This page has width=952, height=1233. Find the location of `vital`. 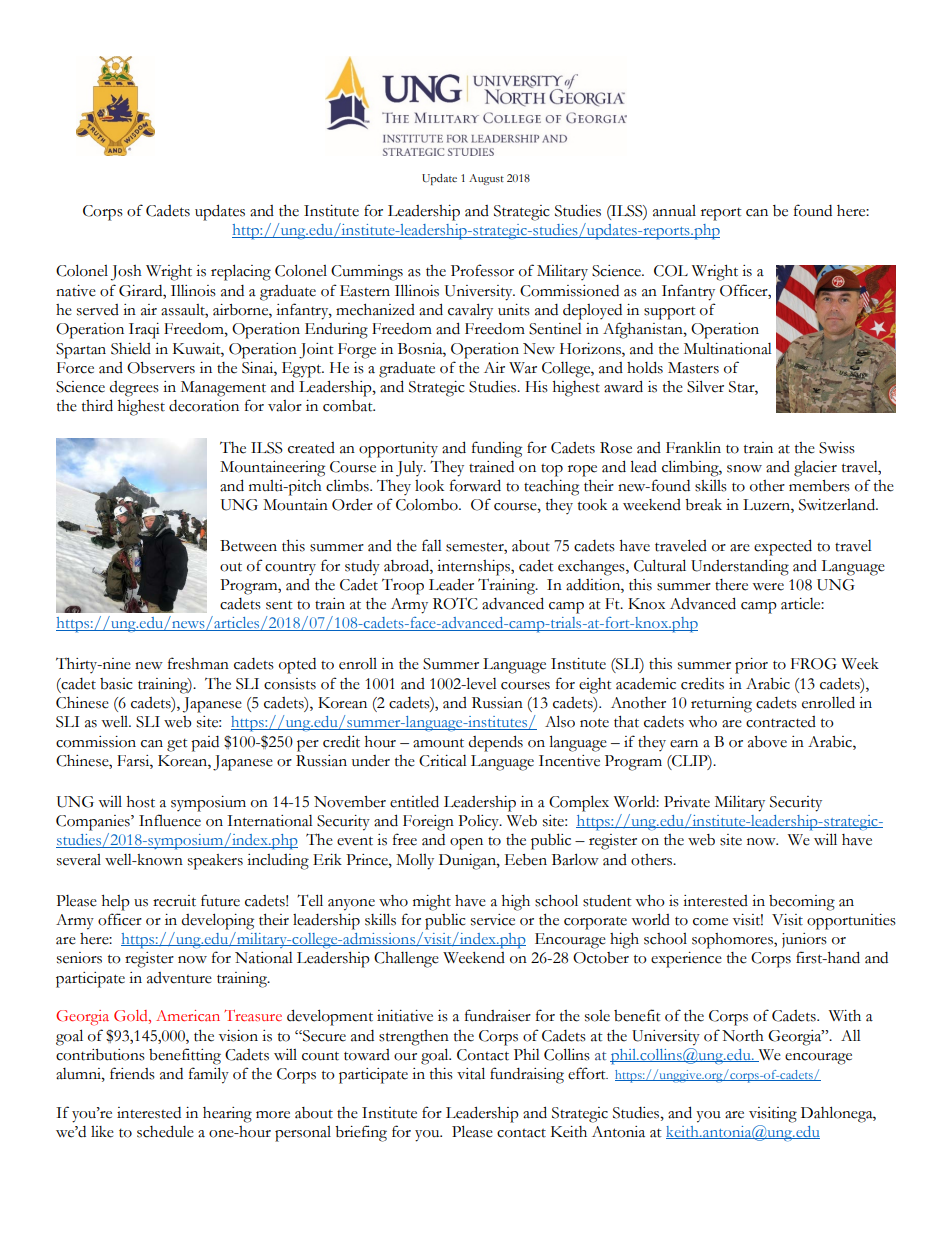

vital is located at coordinates (471, 1073).
